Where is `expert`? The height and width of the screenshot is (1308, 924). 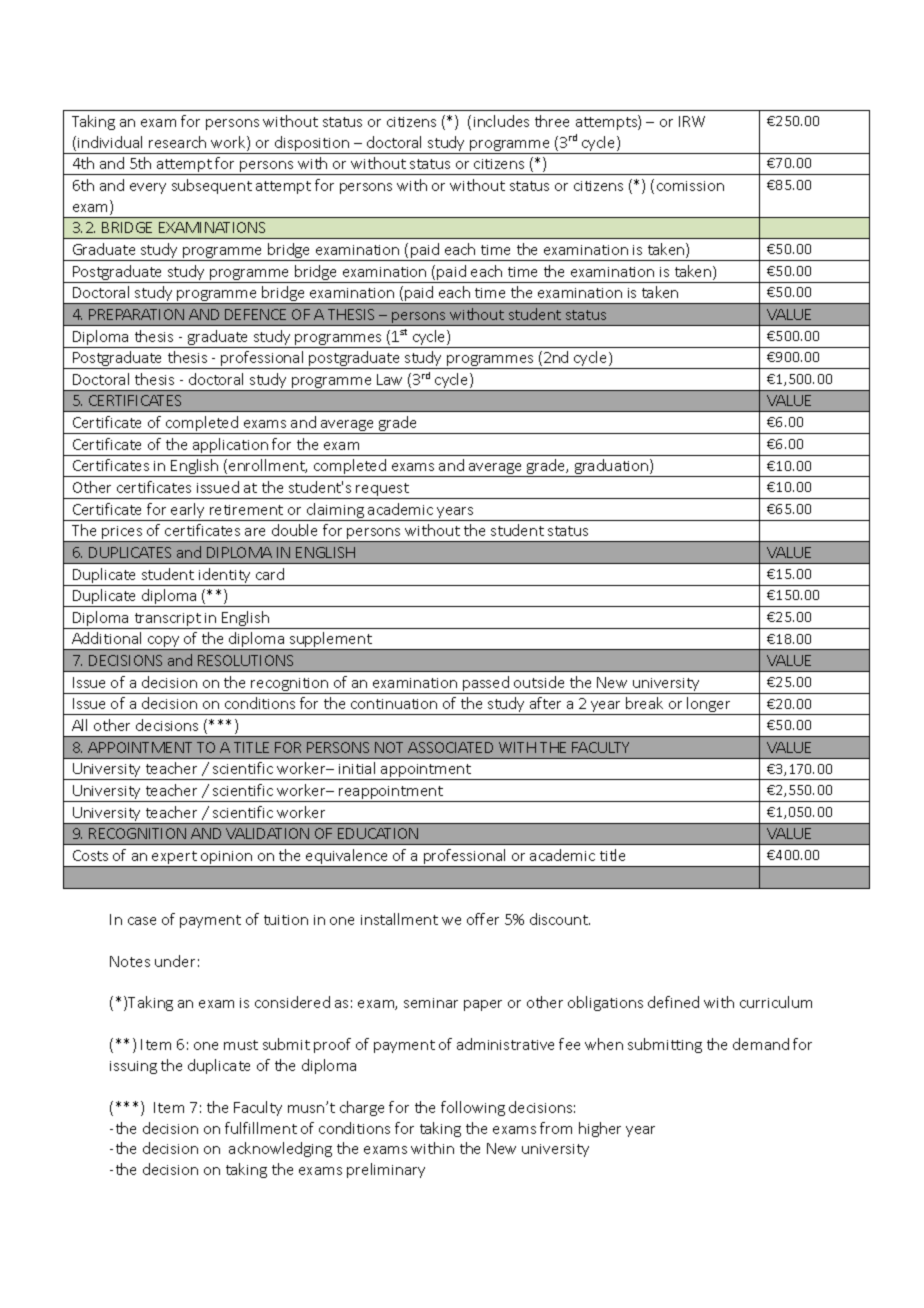 expert is located at coordinates (174, 859).
